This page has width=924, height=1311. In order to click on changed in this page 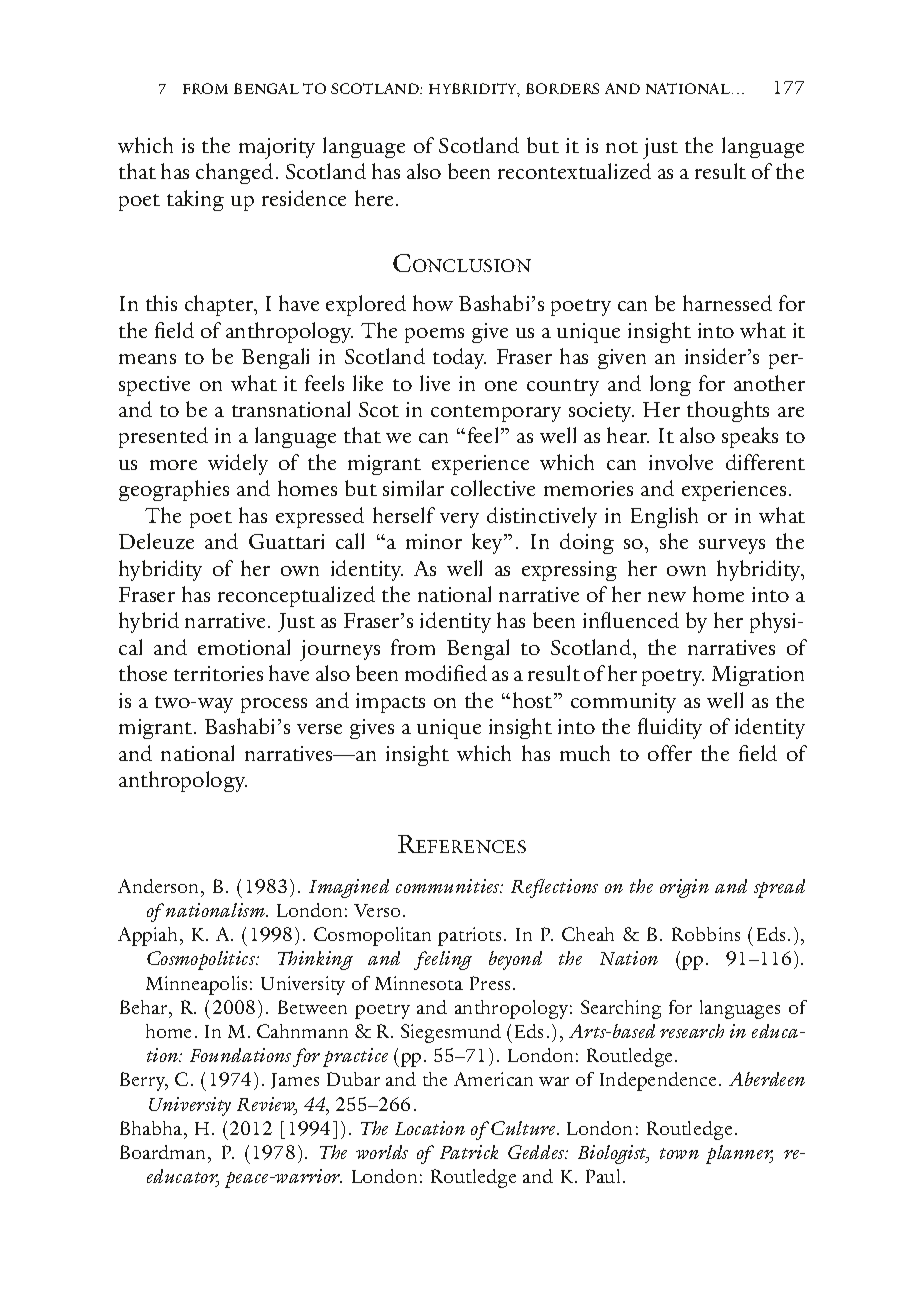, I will do `click(234, 173)`.
